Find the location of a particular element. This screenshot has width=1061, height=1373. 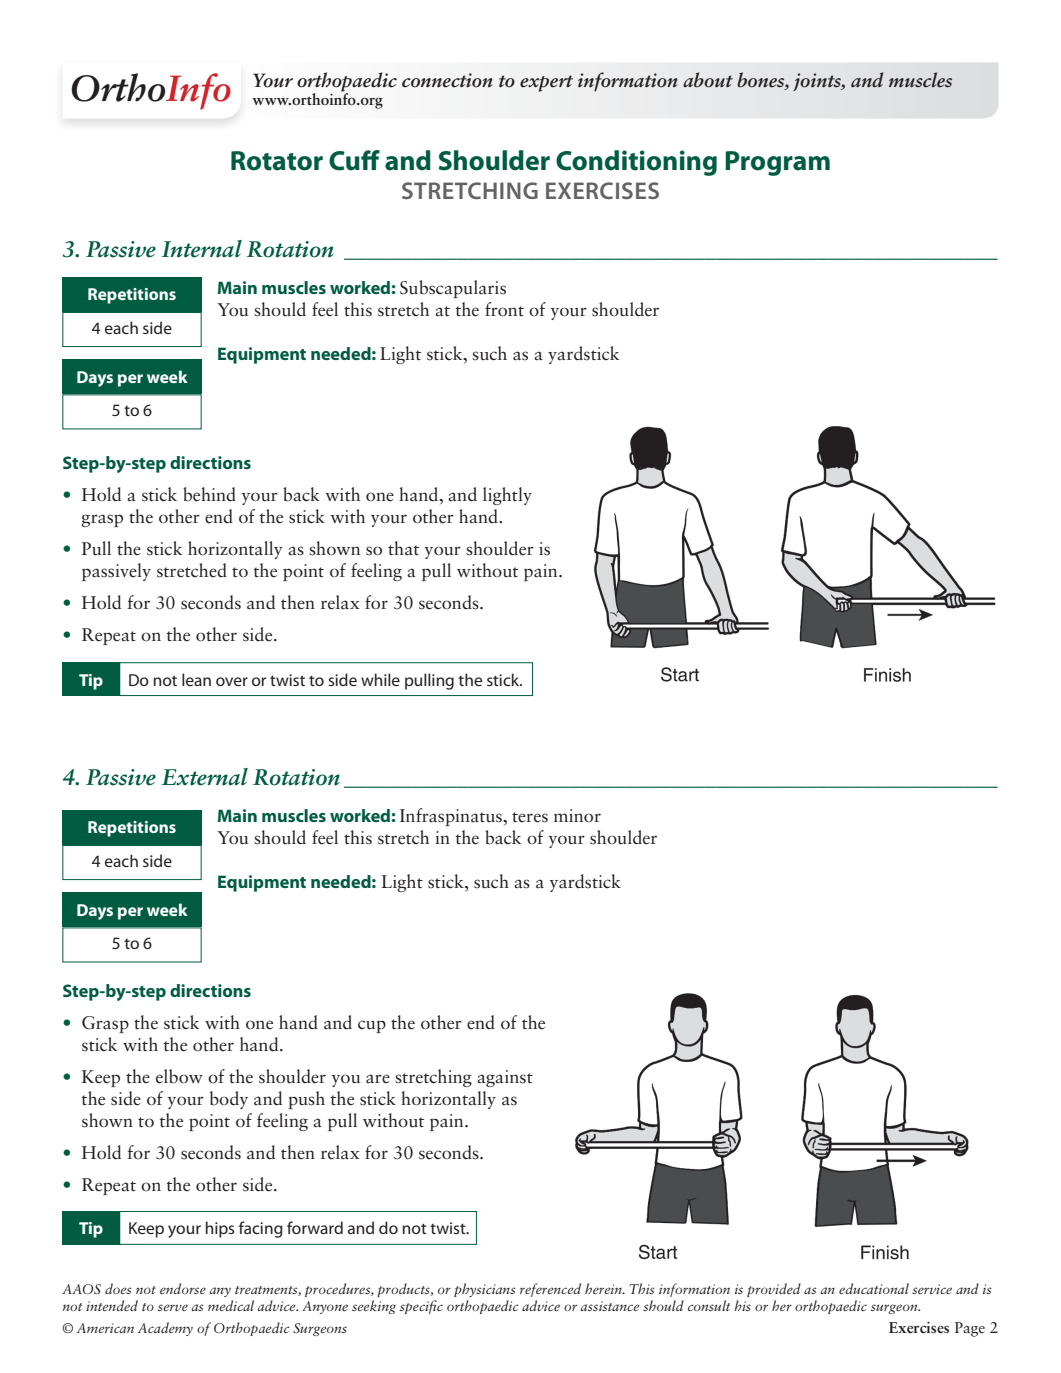

lean is located at coordinates (196, 679).
